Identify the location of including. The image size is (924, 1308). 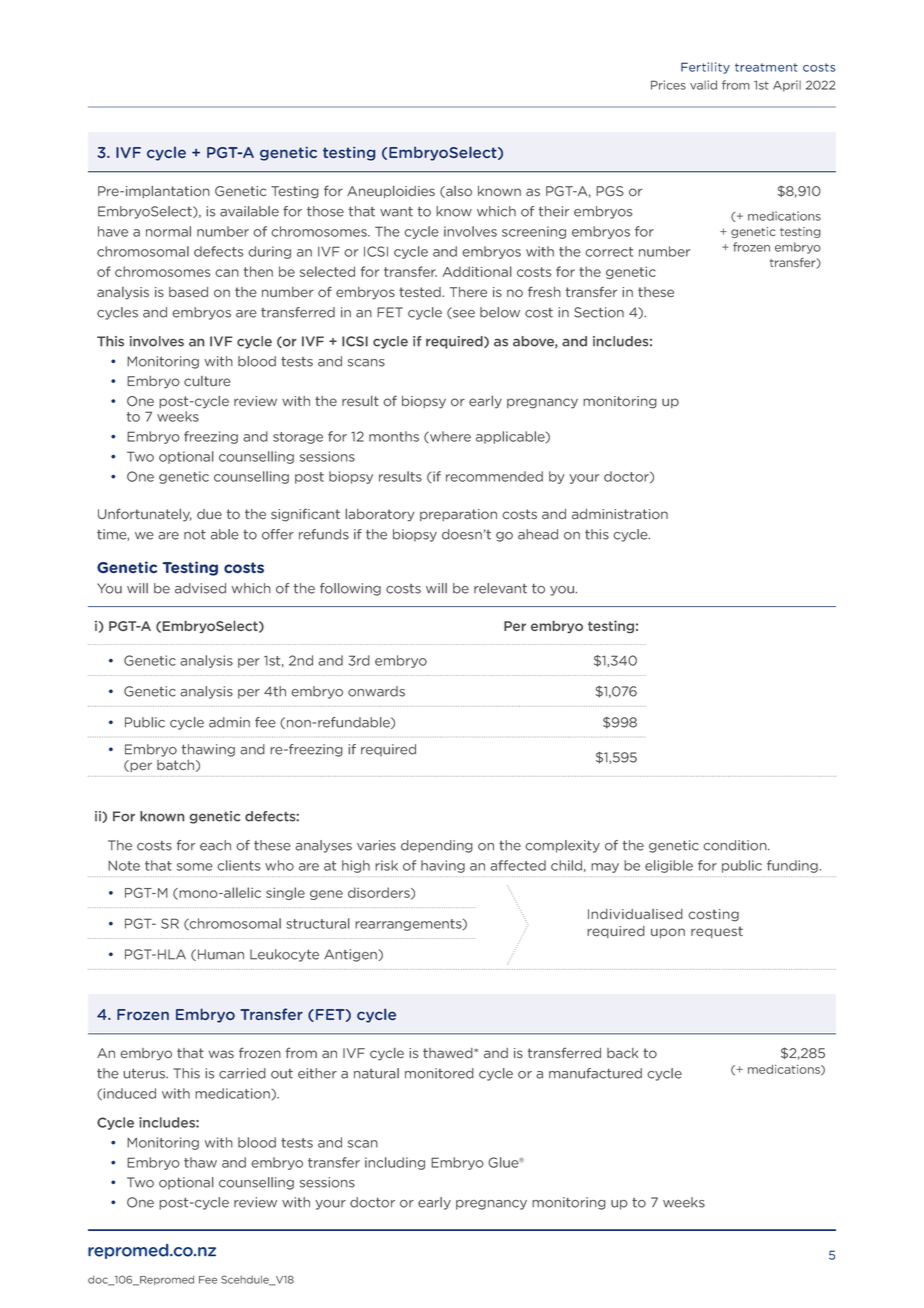
(395, 1163).
